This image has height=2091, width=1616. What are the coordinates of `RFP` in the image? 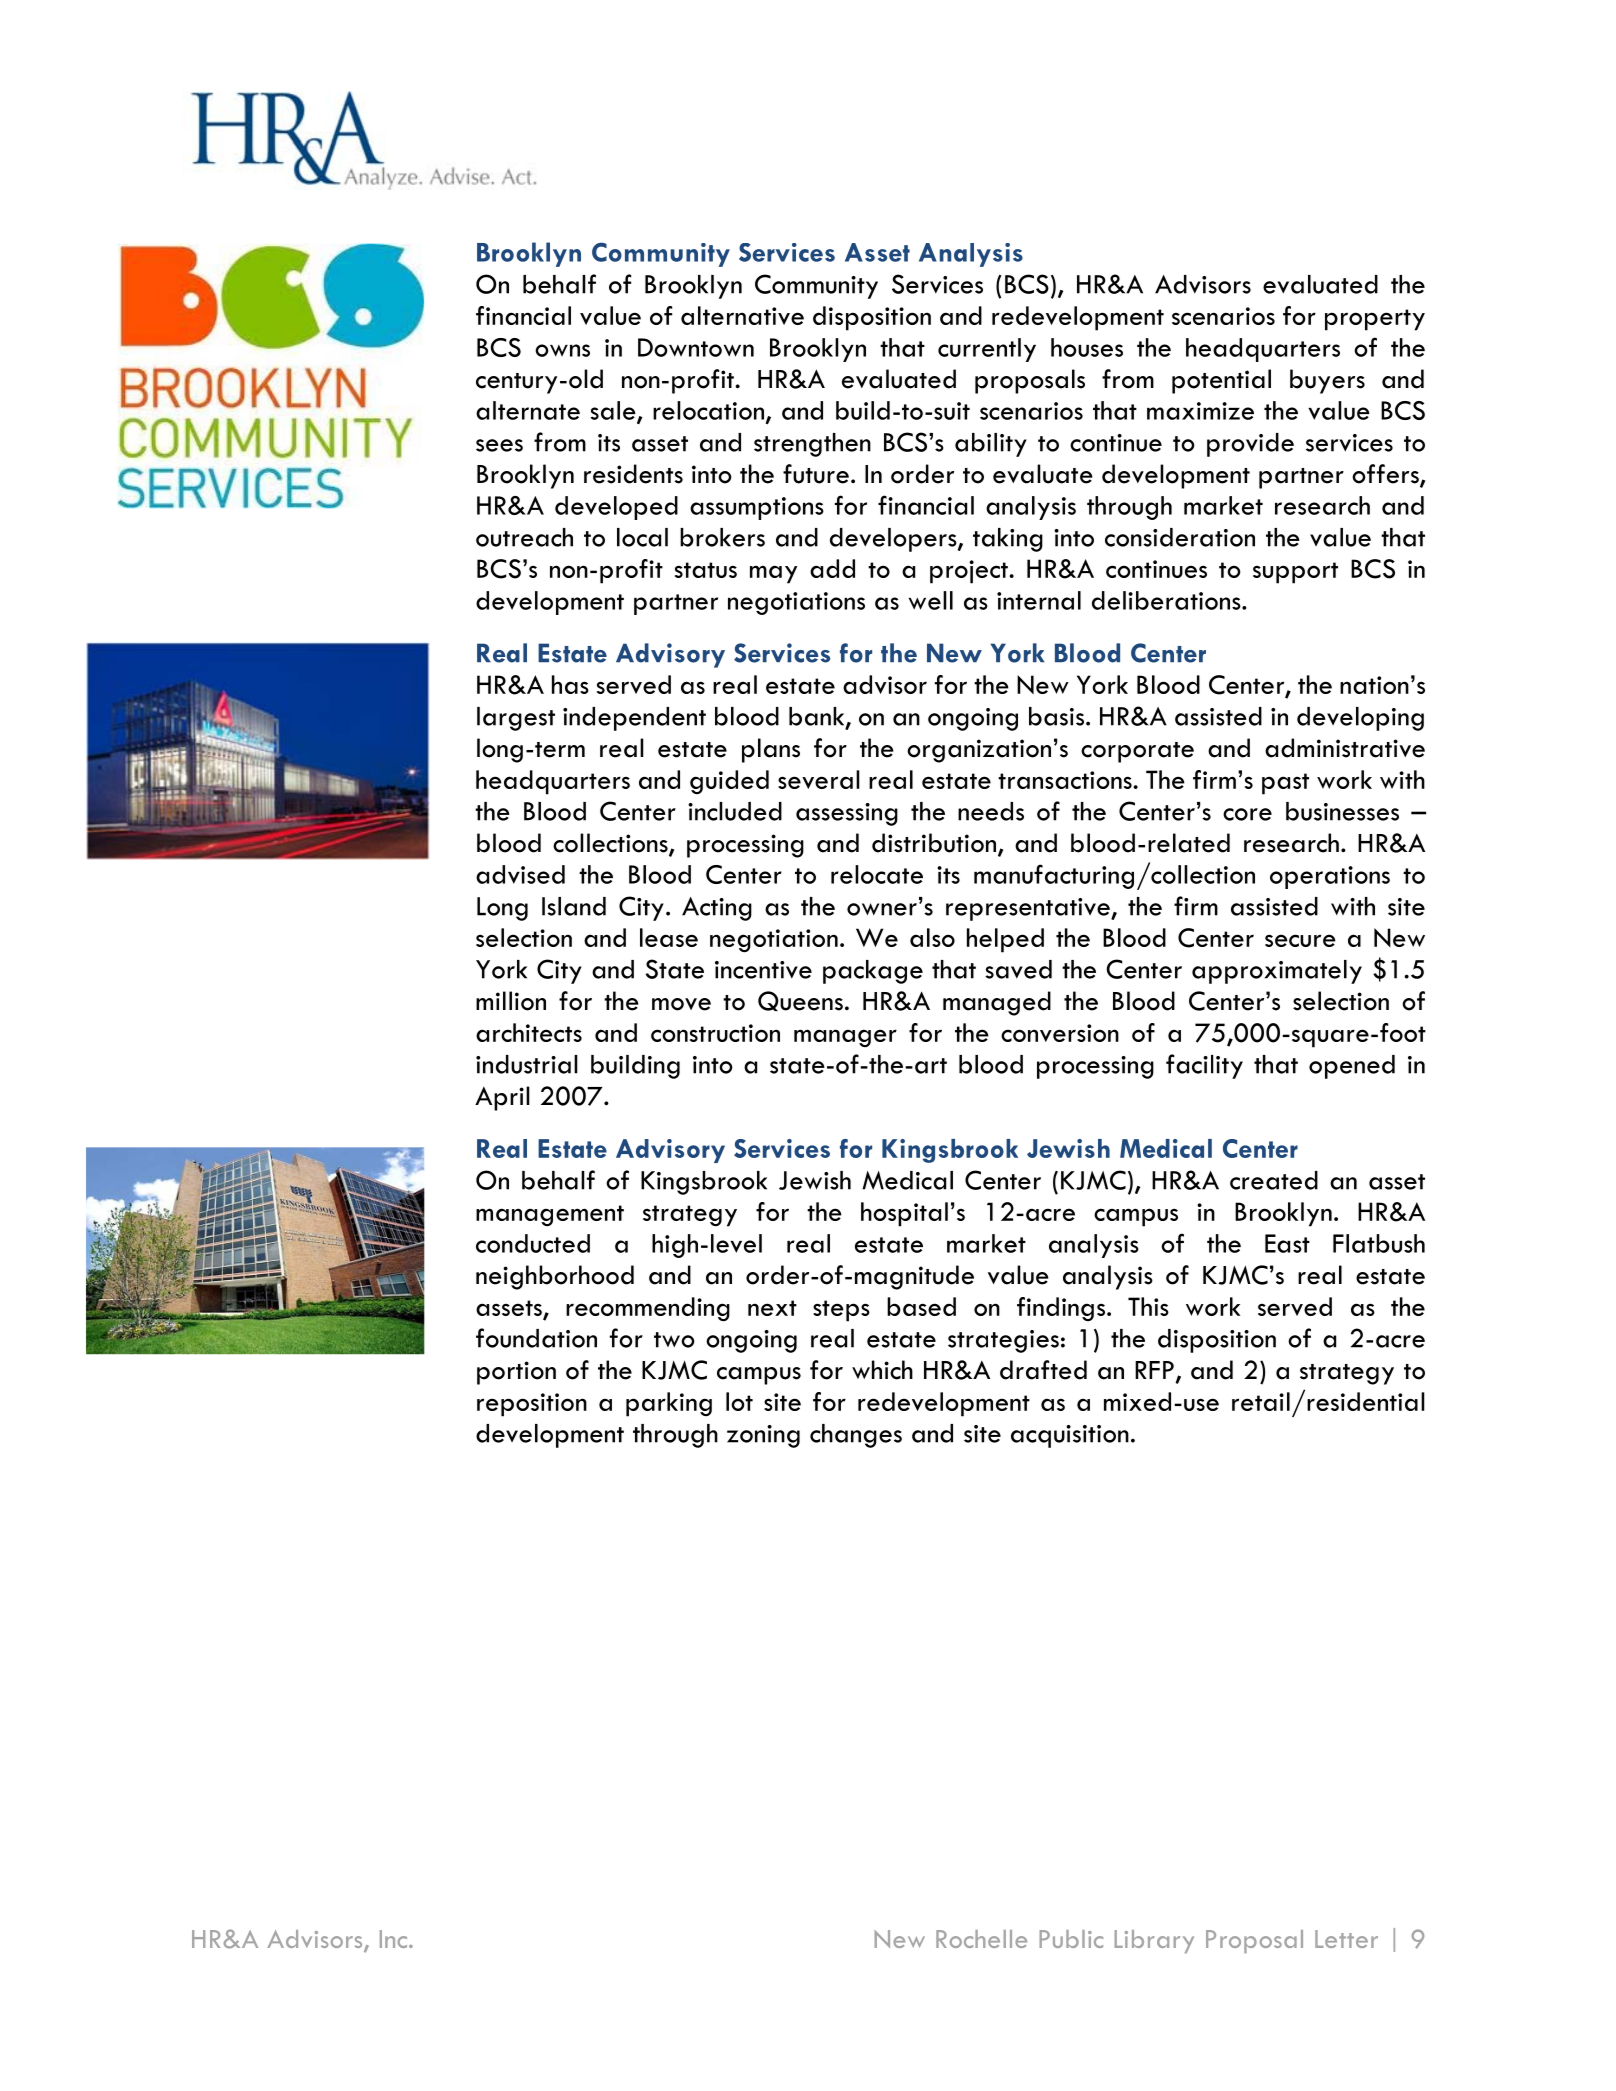 It's located at (1154, 1370).
